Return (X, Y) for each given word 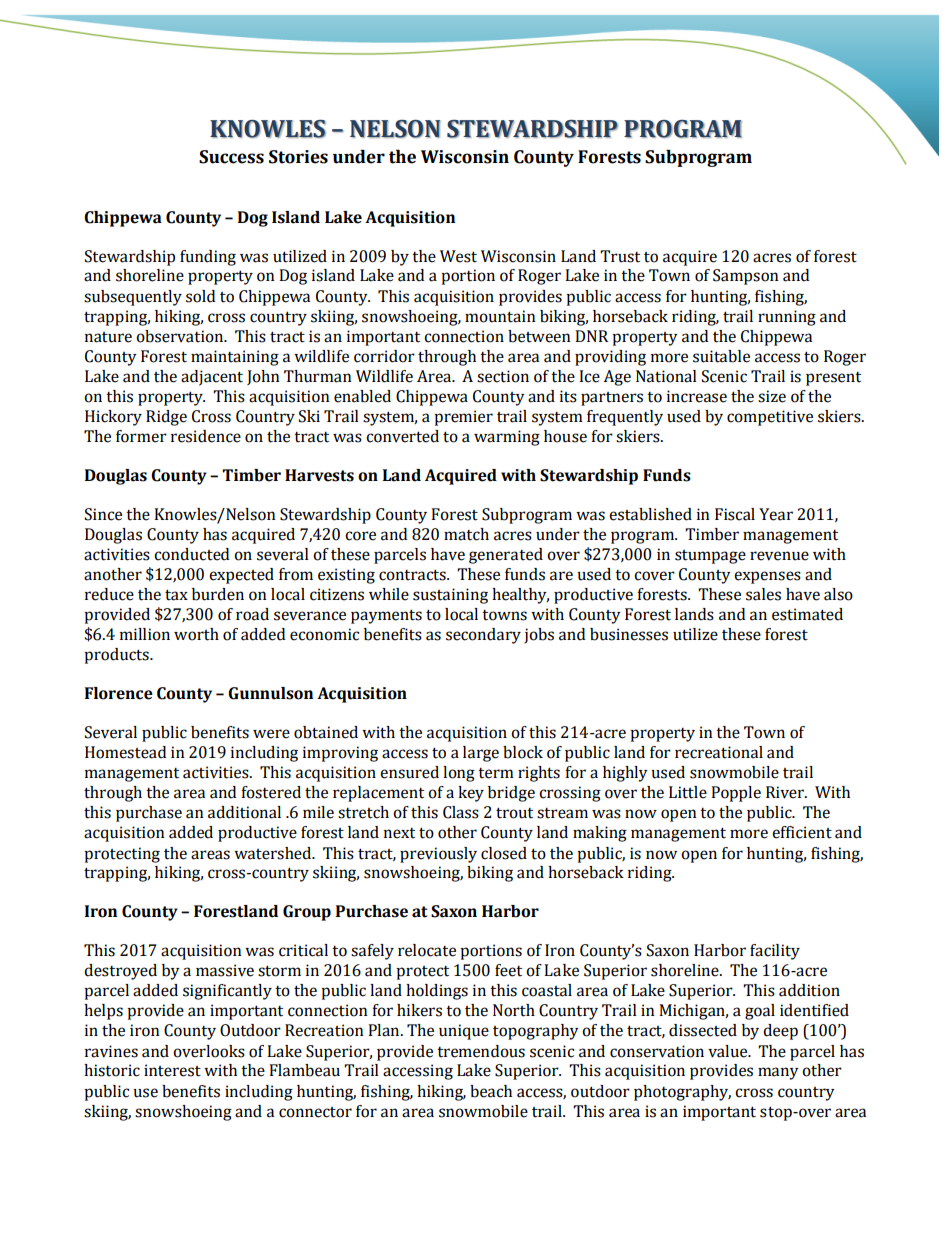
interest (172, 1070)
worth (196, 634)
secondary (483, 636)
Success (231, 157)
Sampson (746, 277)
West (458, 256)
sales (763, 594)
